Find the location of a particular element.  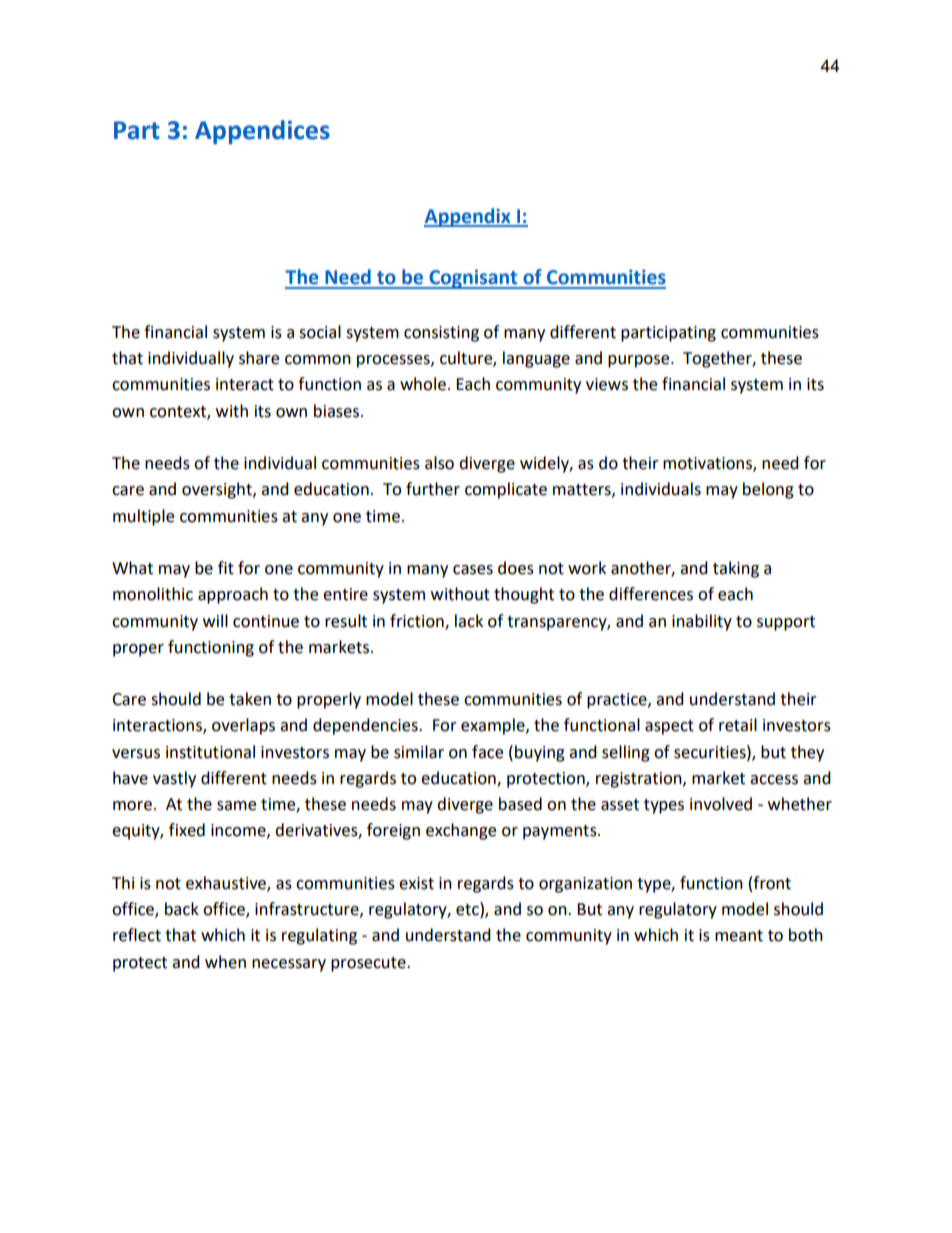

fit is located at coordinates (226, 568).
